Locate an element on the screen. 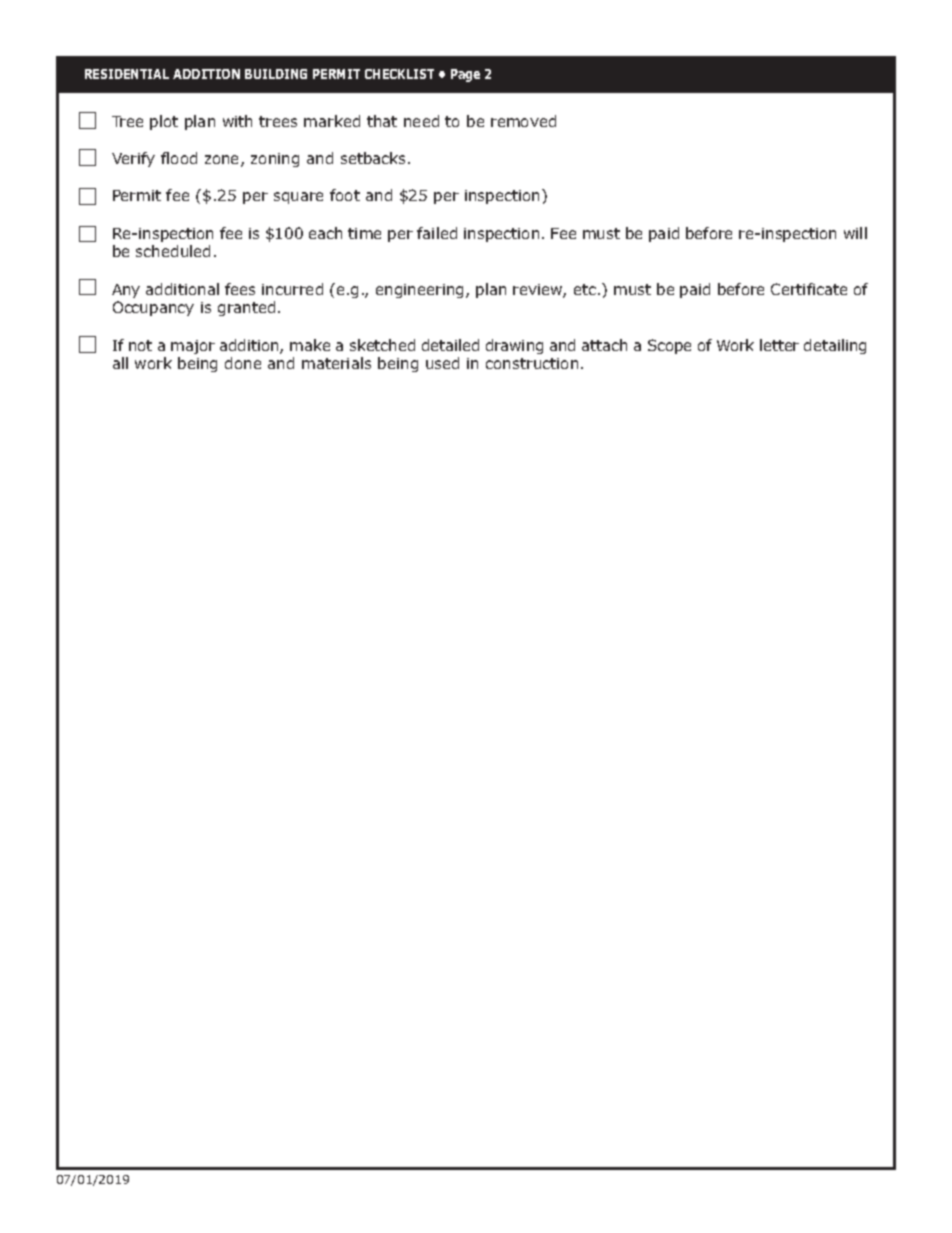 The height and width of the screenshot is (1233, 952). with is located at coordinates (237, 121).
